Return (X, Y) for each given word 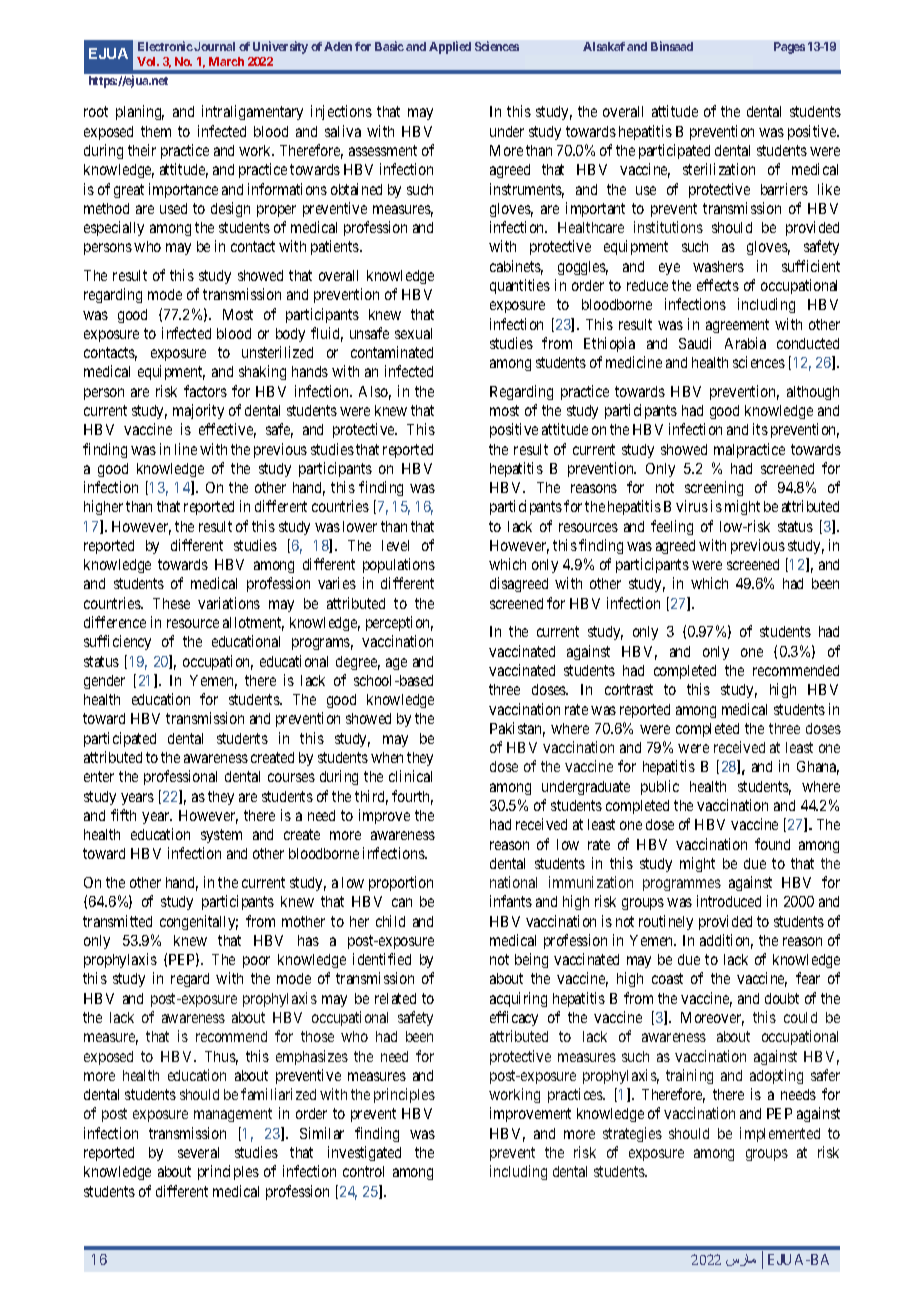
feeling (672, 527)
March (226, 61)
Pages (789, 48)
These (171, 603)
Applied (450, 47)
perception (399, 623)
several (198, 1152)
